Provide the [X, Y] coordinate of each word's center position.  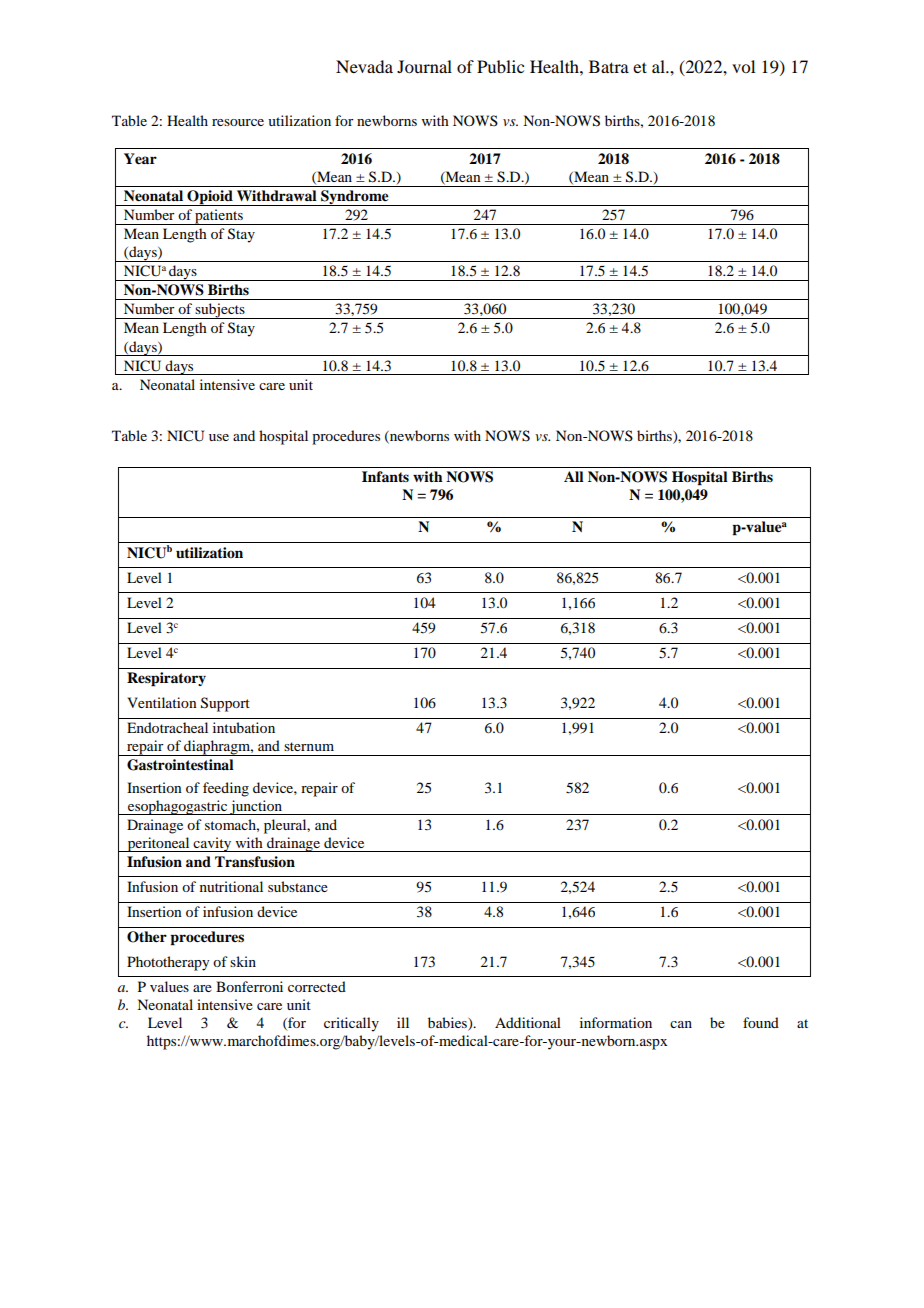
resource [238, 122]
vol [743, 66]
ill [403, 1022]
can [681, 1024]
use [219, 437]
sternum [309, 746]
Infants [385, 476]
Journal [424, 66]
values [169, 986]
